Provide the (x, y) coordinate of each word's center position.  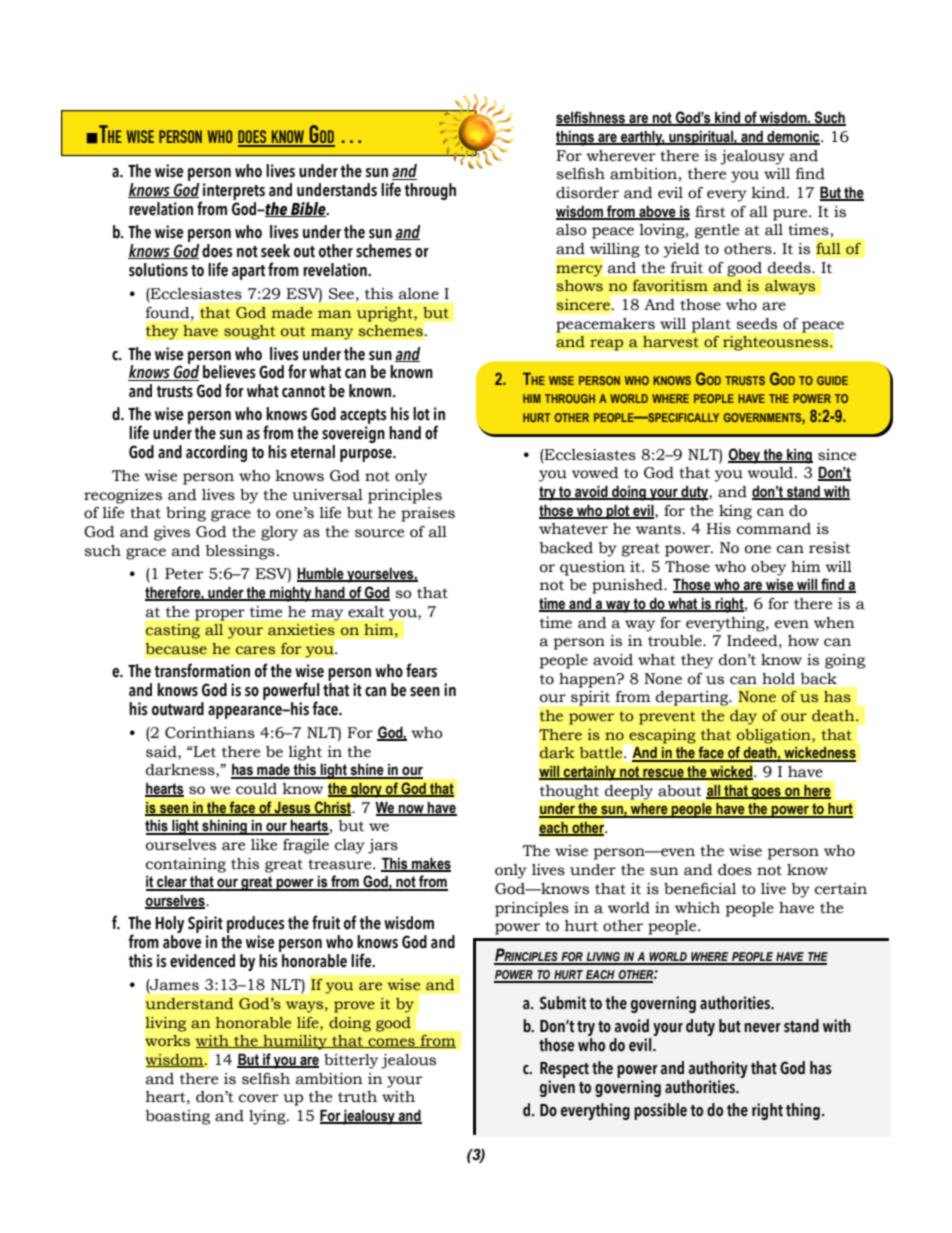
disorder (587, 193)
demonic (793, 137)
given (557, 1088)
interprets (233, 193)
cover (259, 1098)
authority (717, 1071)
